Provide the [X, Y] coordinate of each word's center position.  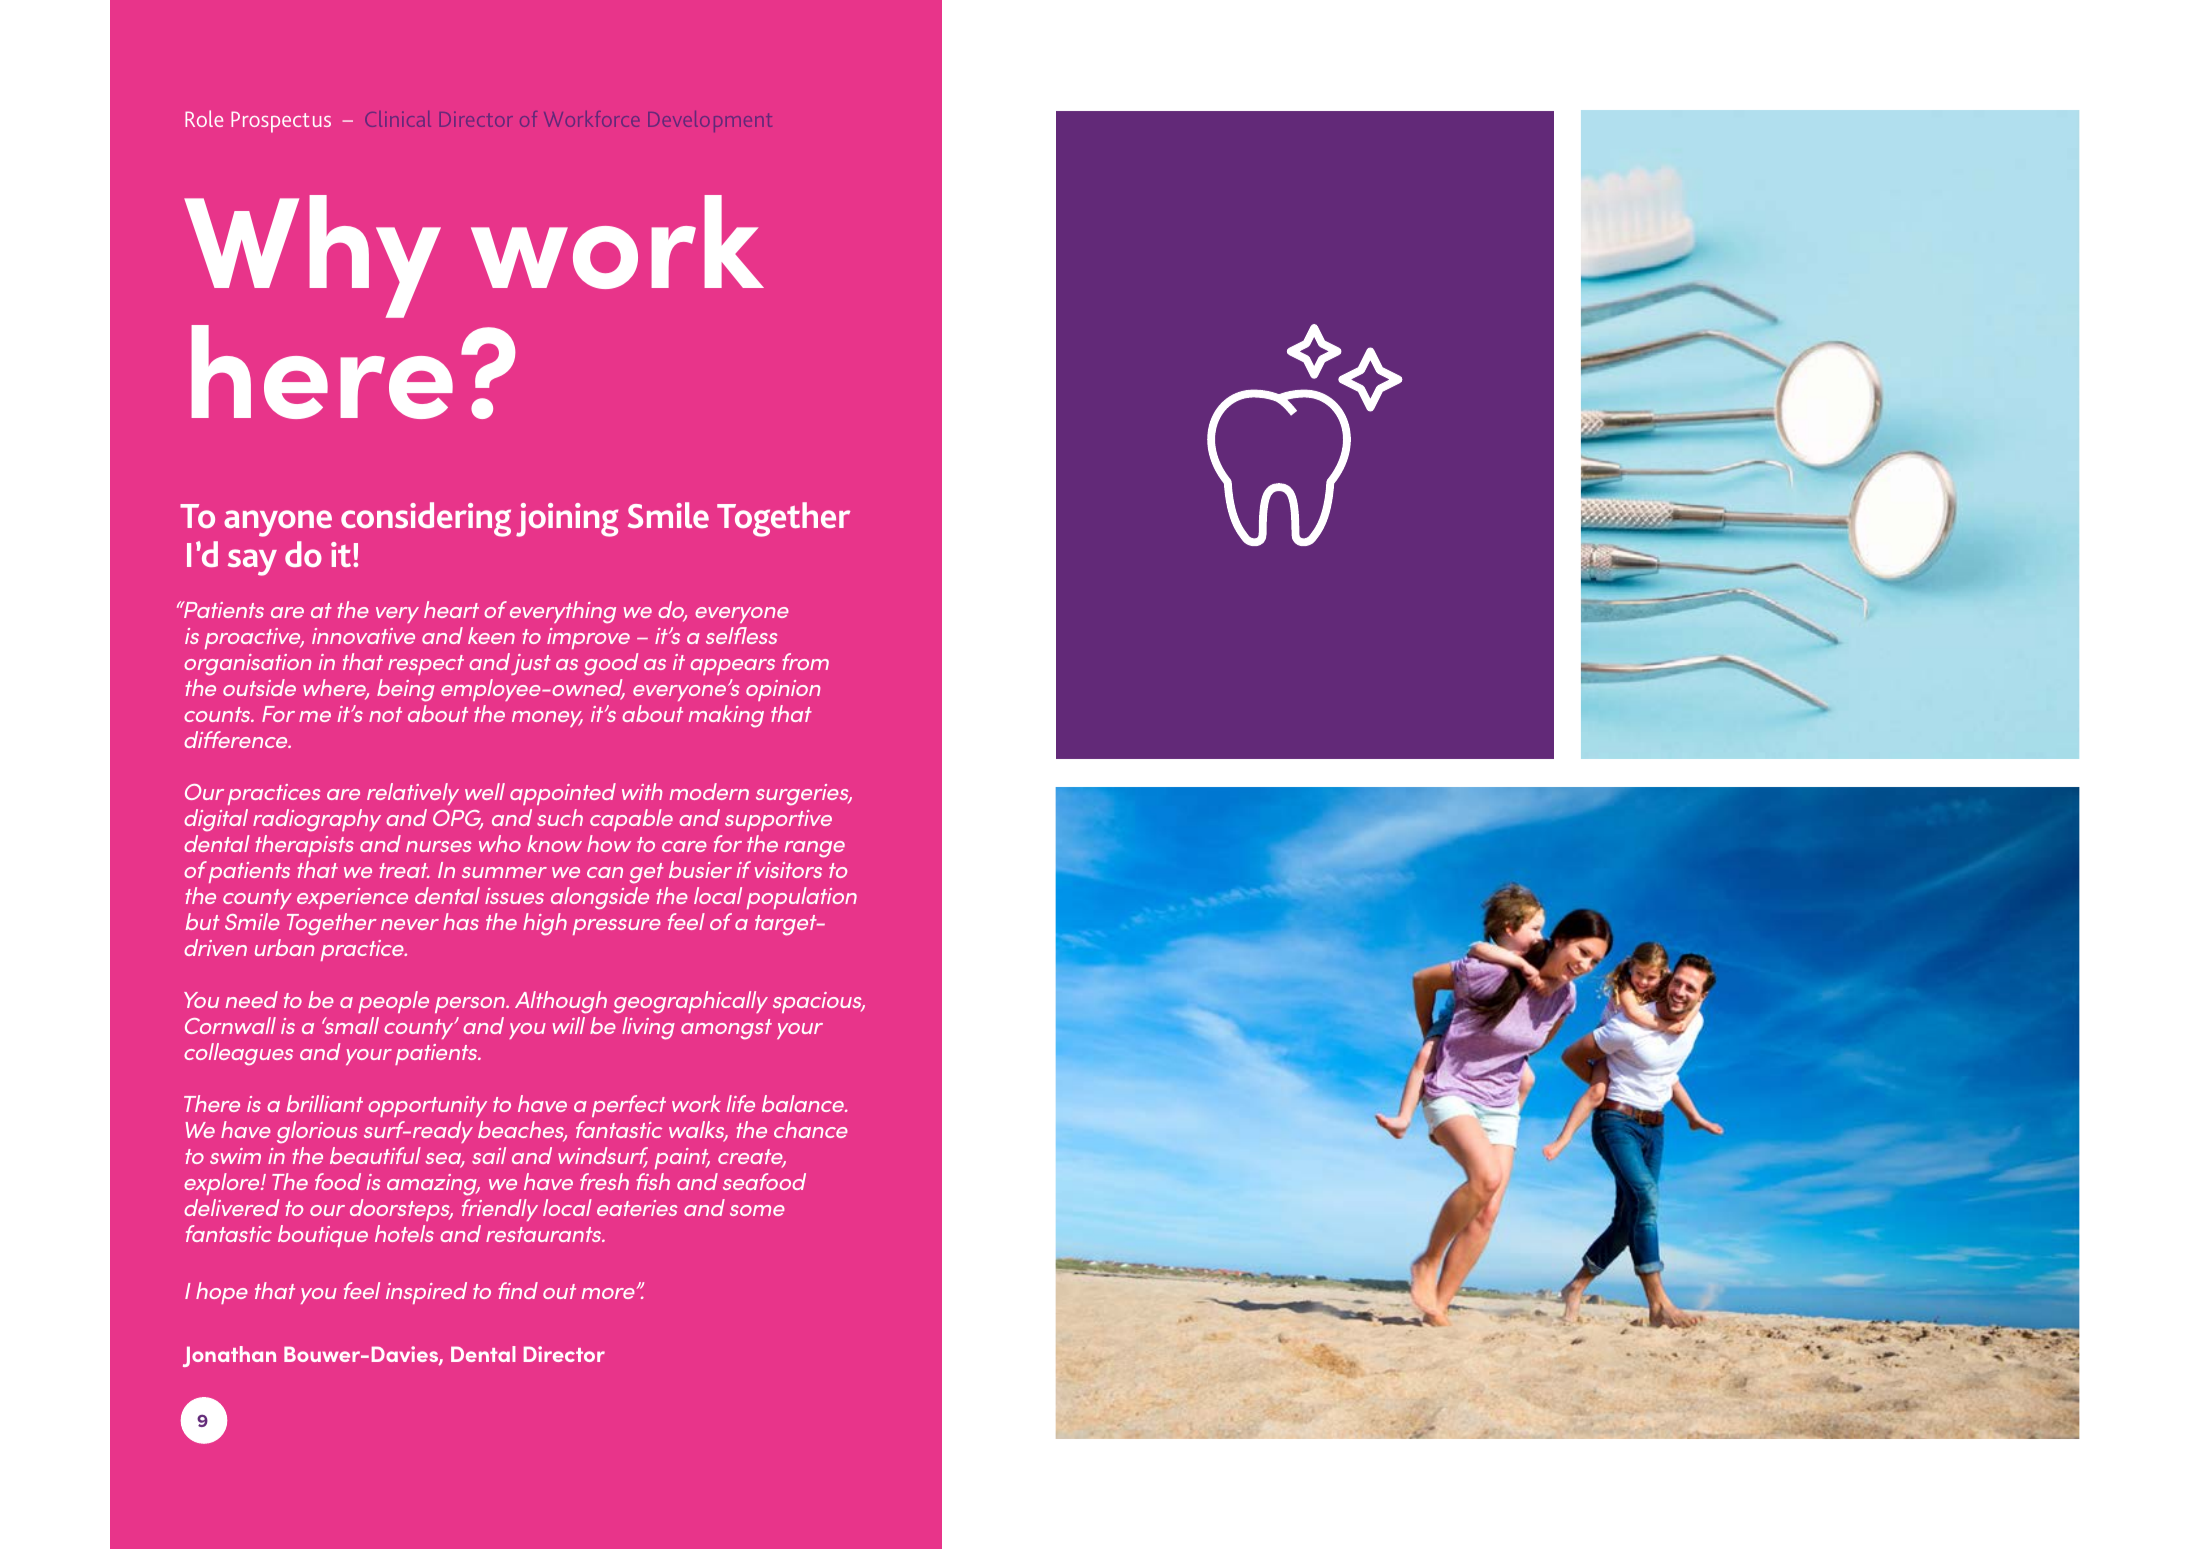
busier [700, 869]
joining [567, 520]
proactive [254, 638]
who [500, 843]
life [741, 1103]
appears [733, 667]
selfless [741, 635]
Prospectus [281, 122]
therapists [305, 846]
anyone [278, 523]
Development [710, 121]
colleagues [238, 1054]
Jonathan [229, 1356]
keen [491, 635]
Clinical [398, 119]
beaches [522, 1131]
